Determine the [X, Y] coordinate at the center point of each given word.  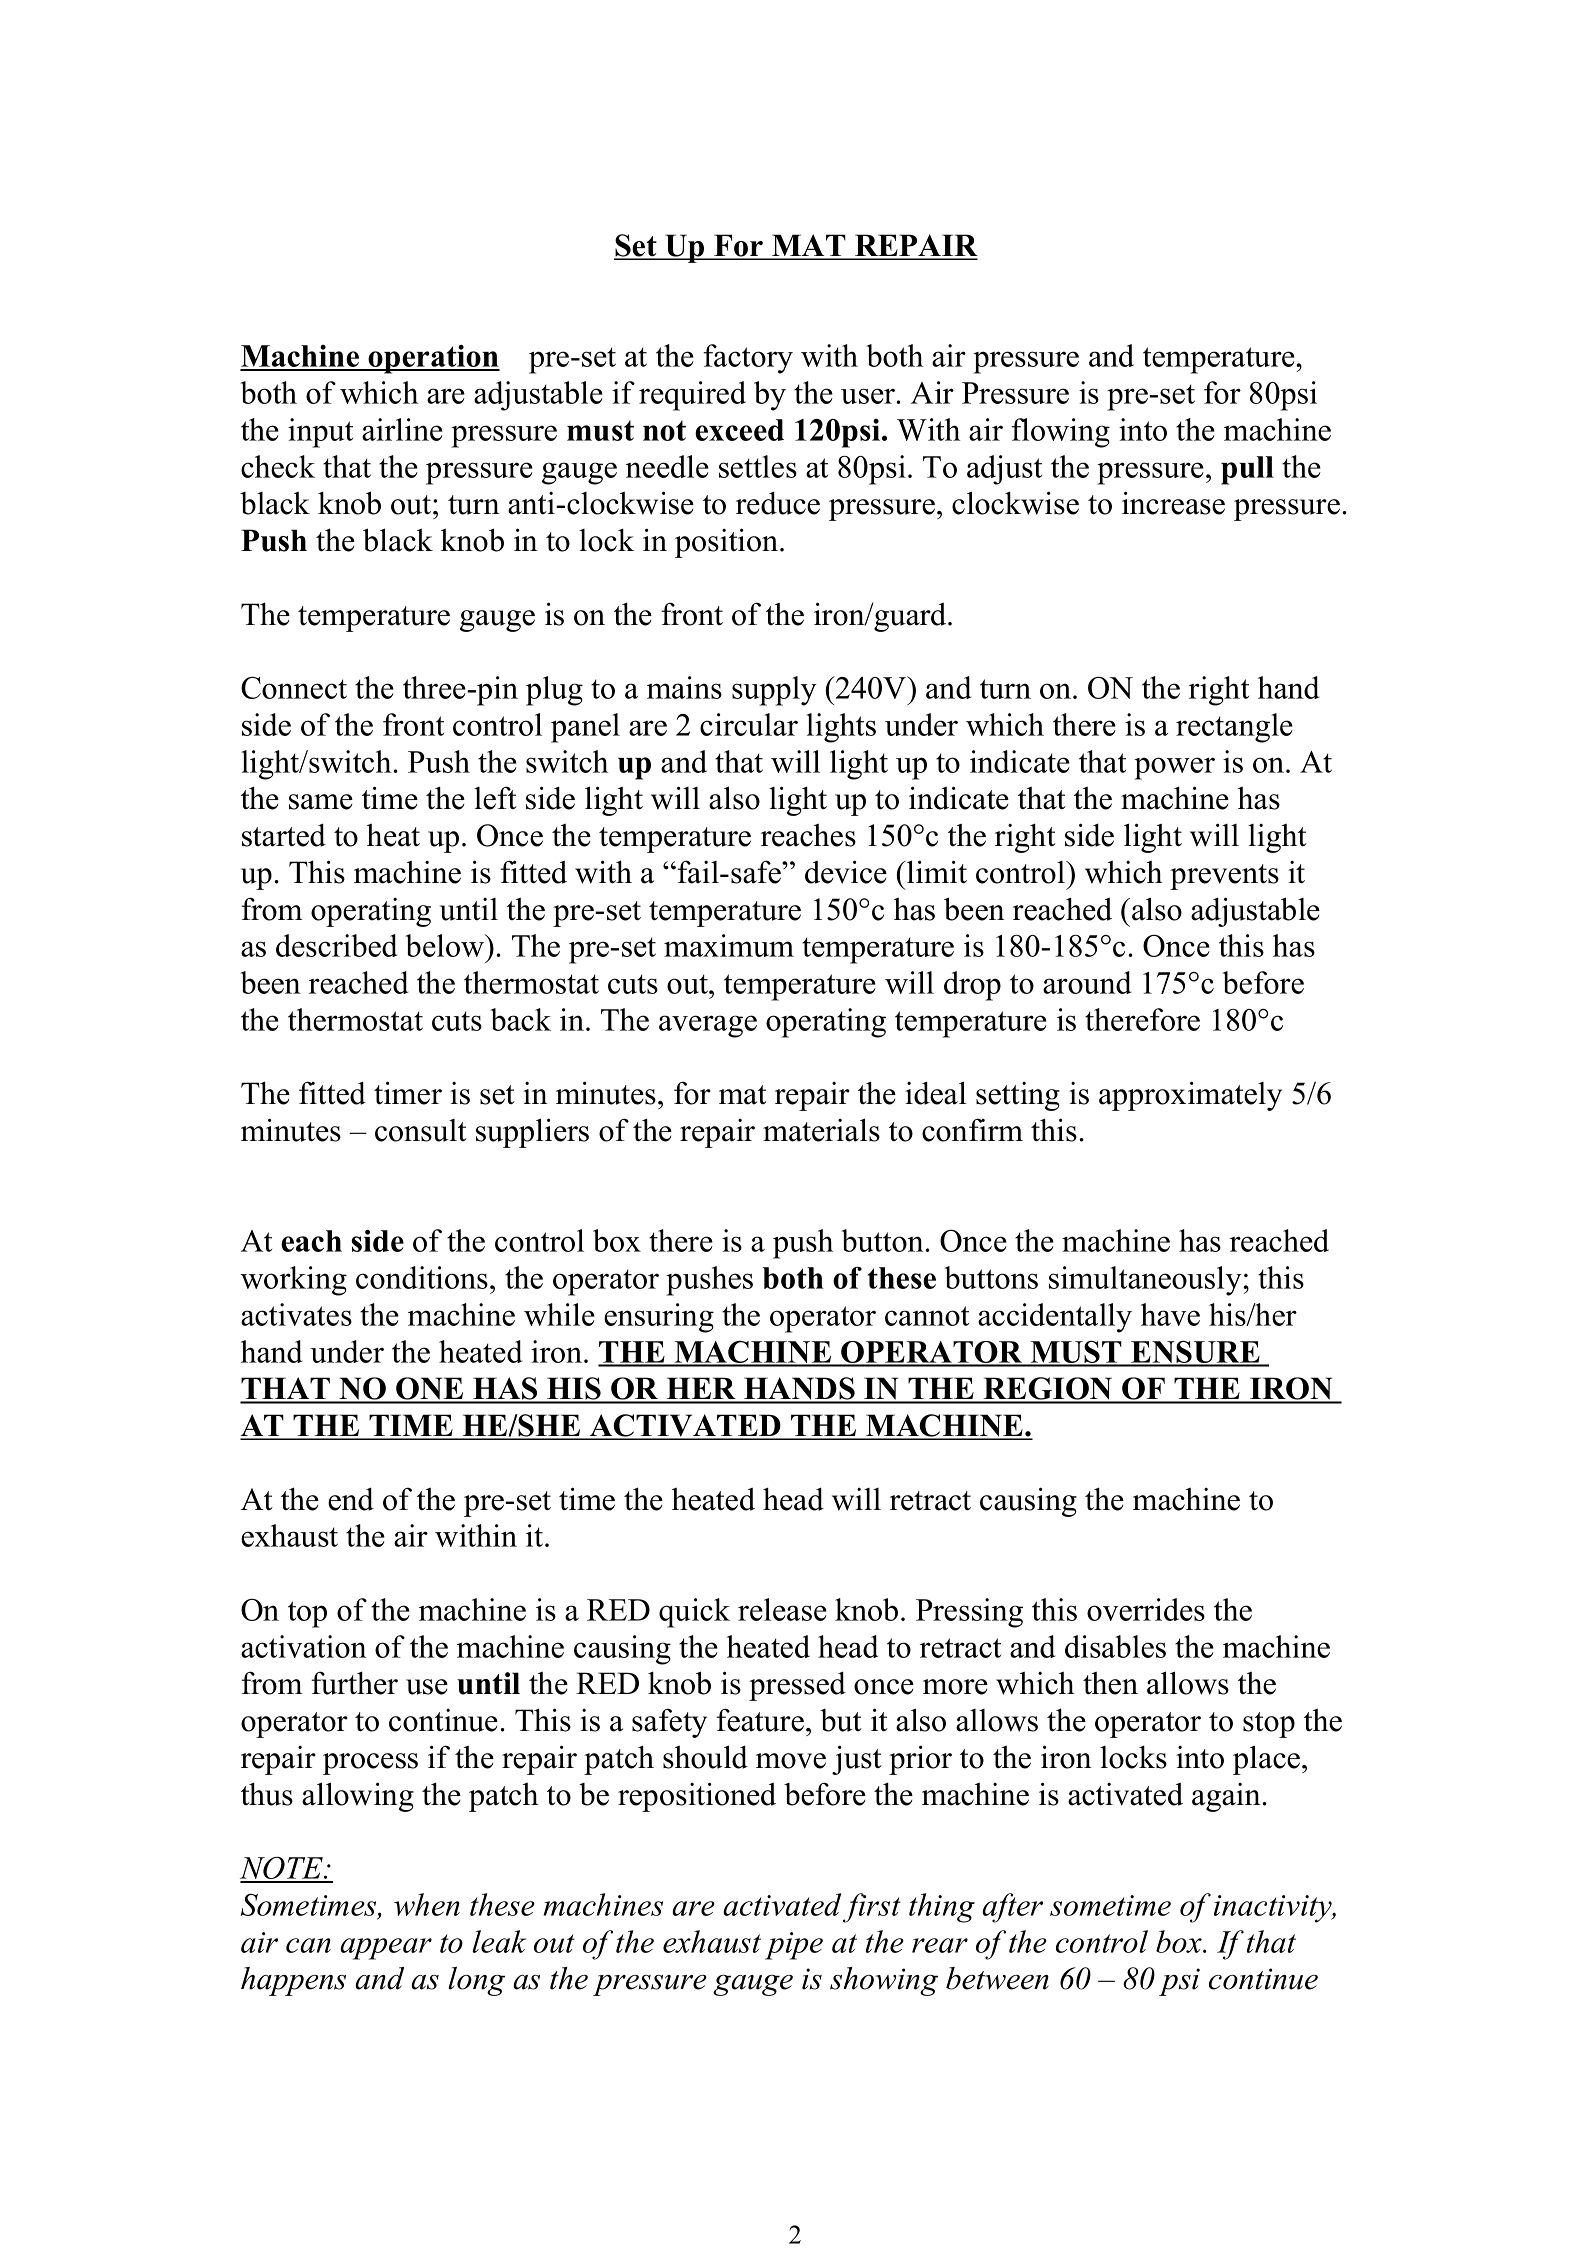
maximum [729, 945]
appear [386, 1949]
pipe [794, 1946]
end [351, 1499]
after [1012, 1908]
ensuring [659, 1318]
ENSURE [1195, 1353]
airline [402, 429]
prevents [1224, 877]
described [336, 945]
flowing [1060, 433]
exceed [739, 430]
